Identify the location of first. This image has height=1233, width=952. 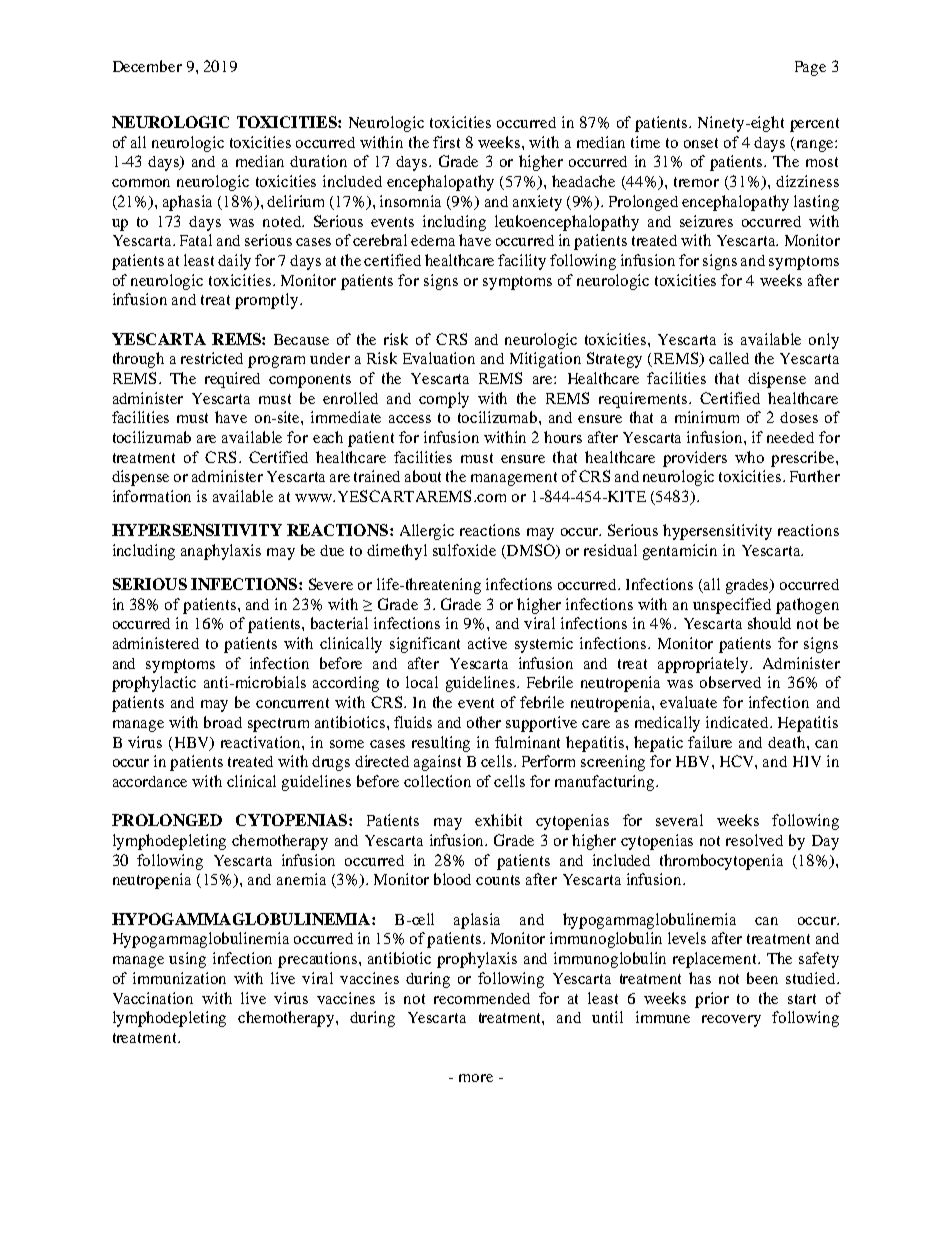
(446, 142).
